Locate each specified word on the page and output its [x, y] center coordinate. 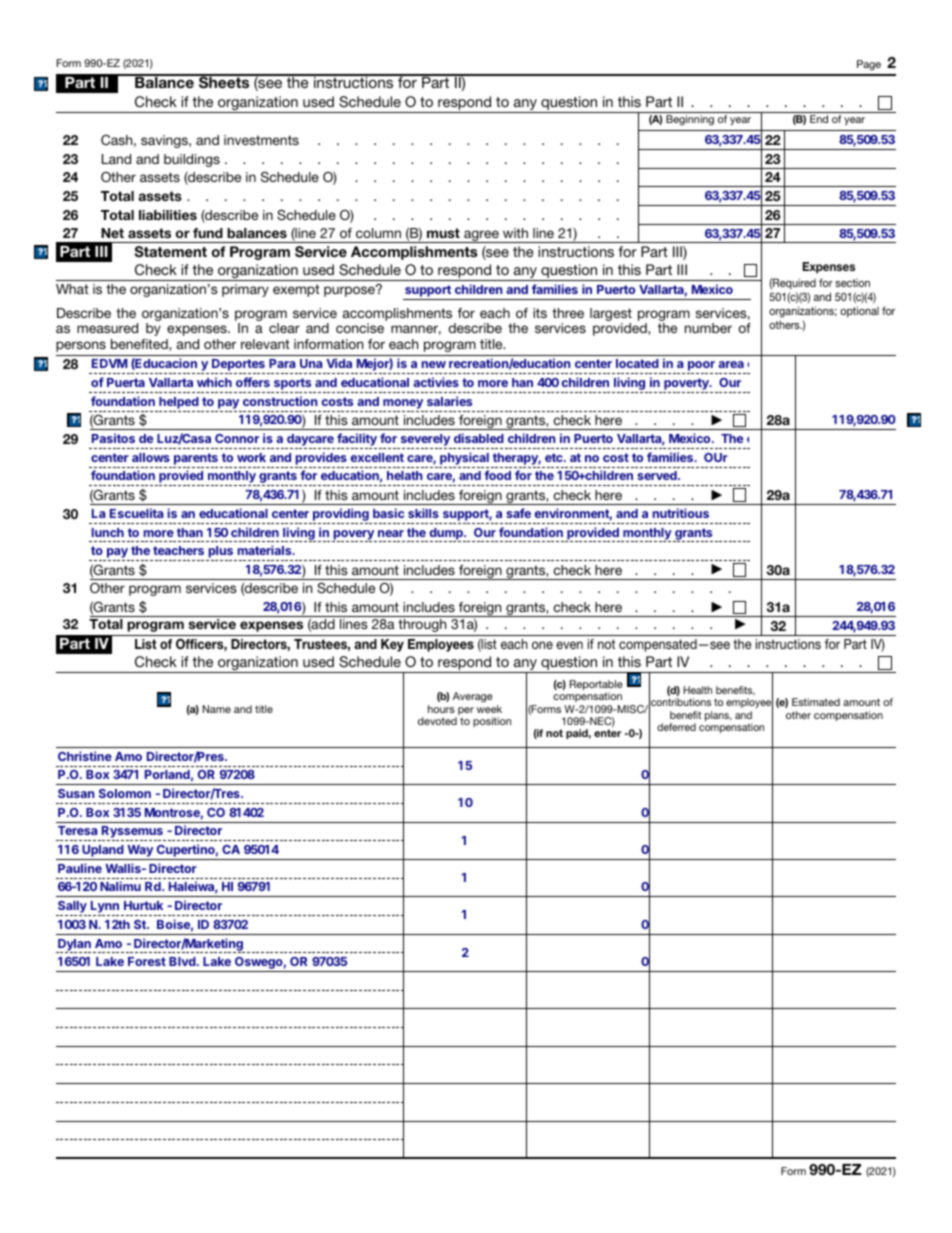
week [489, 709]
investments [261, 140]
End [819, 119]
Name [217, 709]
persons [81, 346]
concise [360, 328]
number [708, 328]
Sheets [224, 82]
